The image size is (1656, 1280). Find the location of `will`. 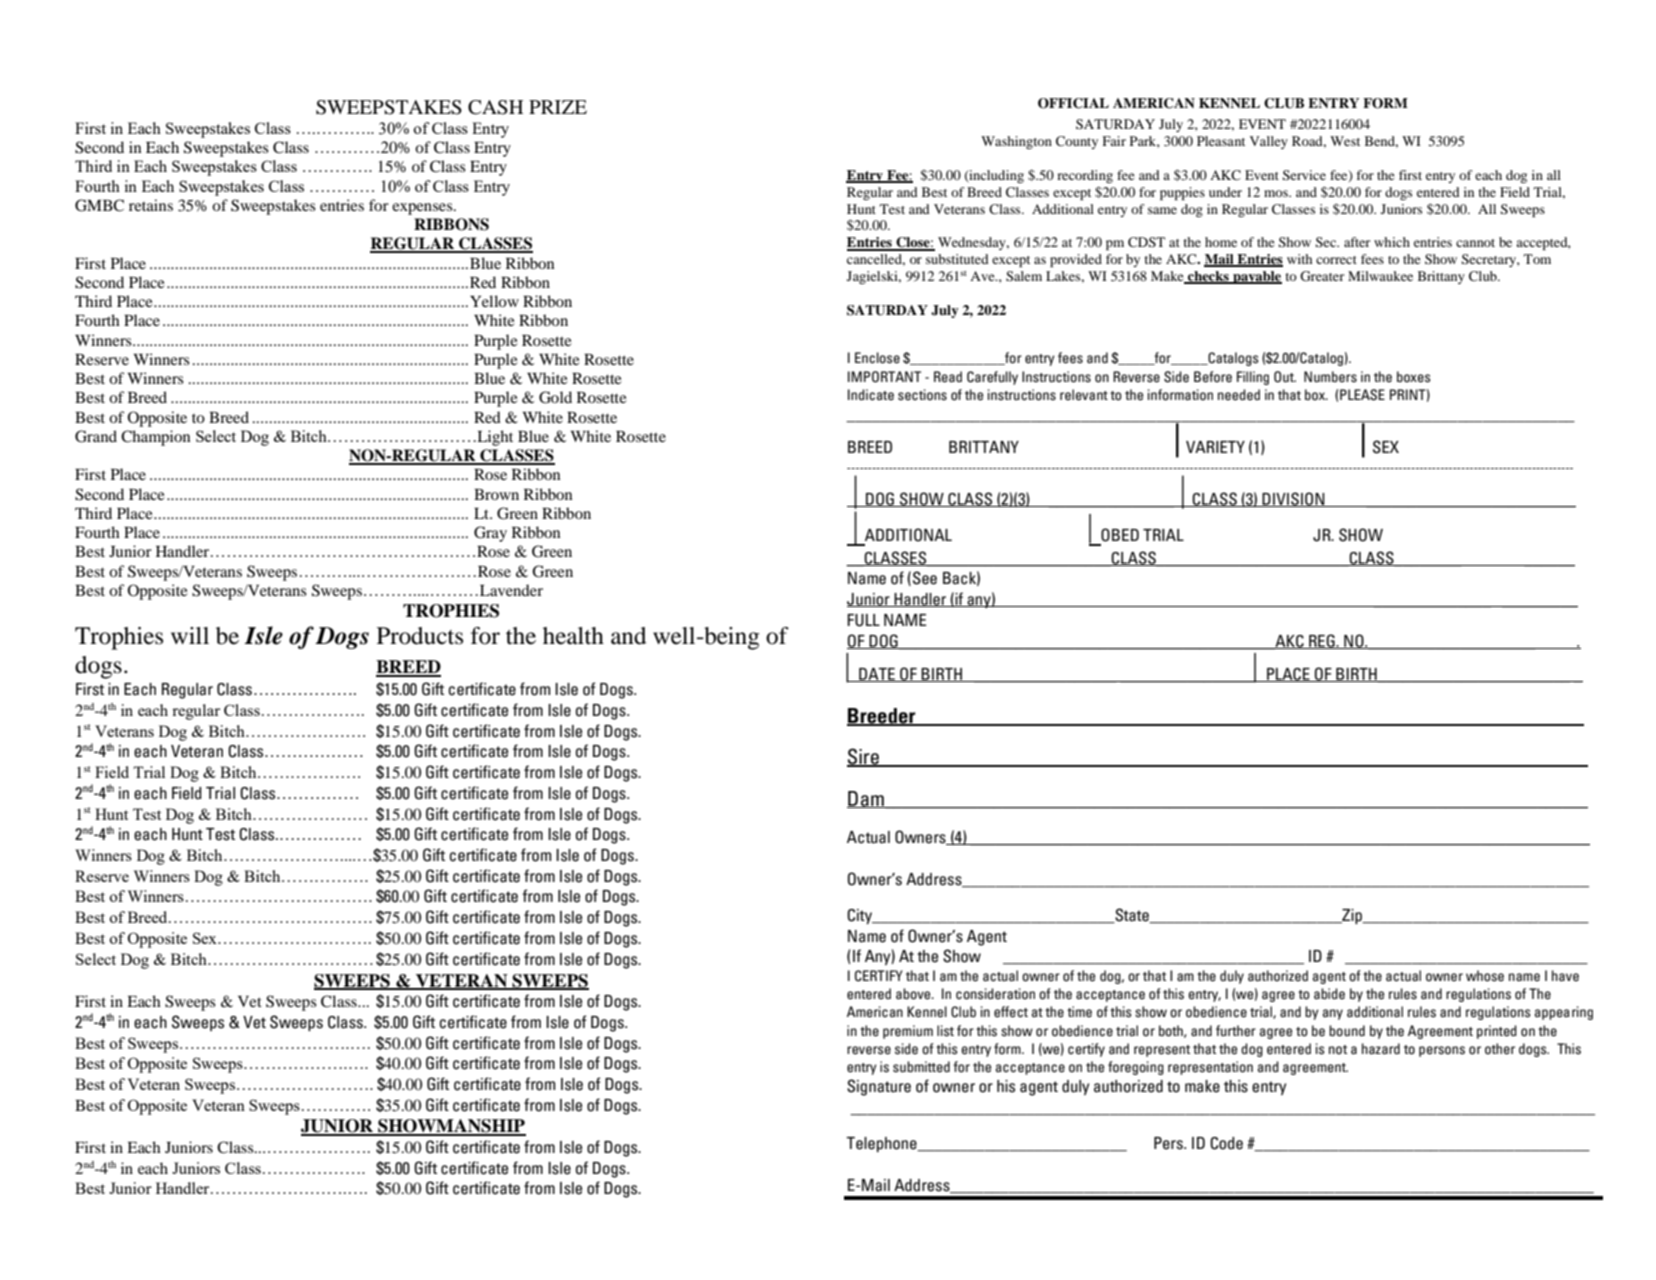

will is located at coordinates (190, 635).
